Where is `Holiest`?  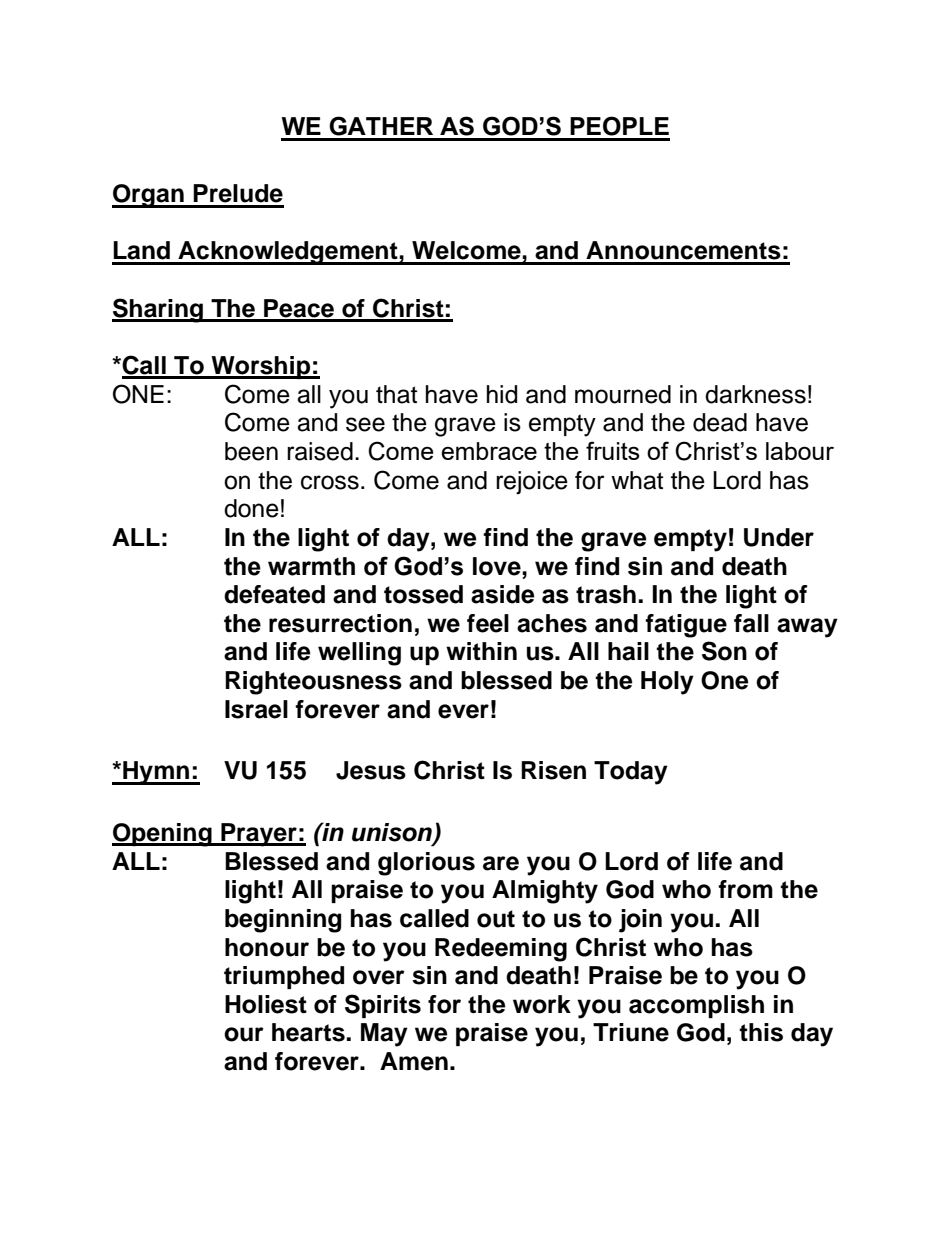
Holiest is located at coordinates (266, 1004).
